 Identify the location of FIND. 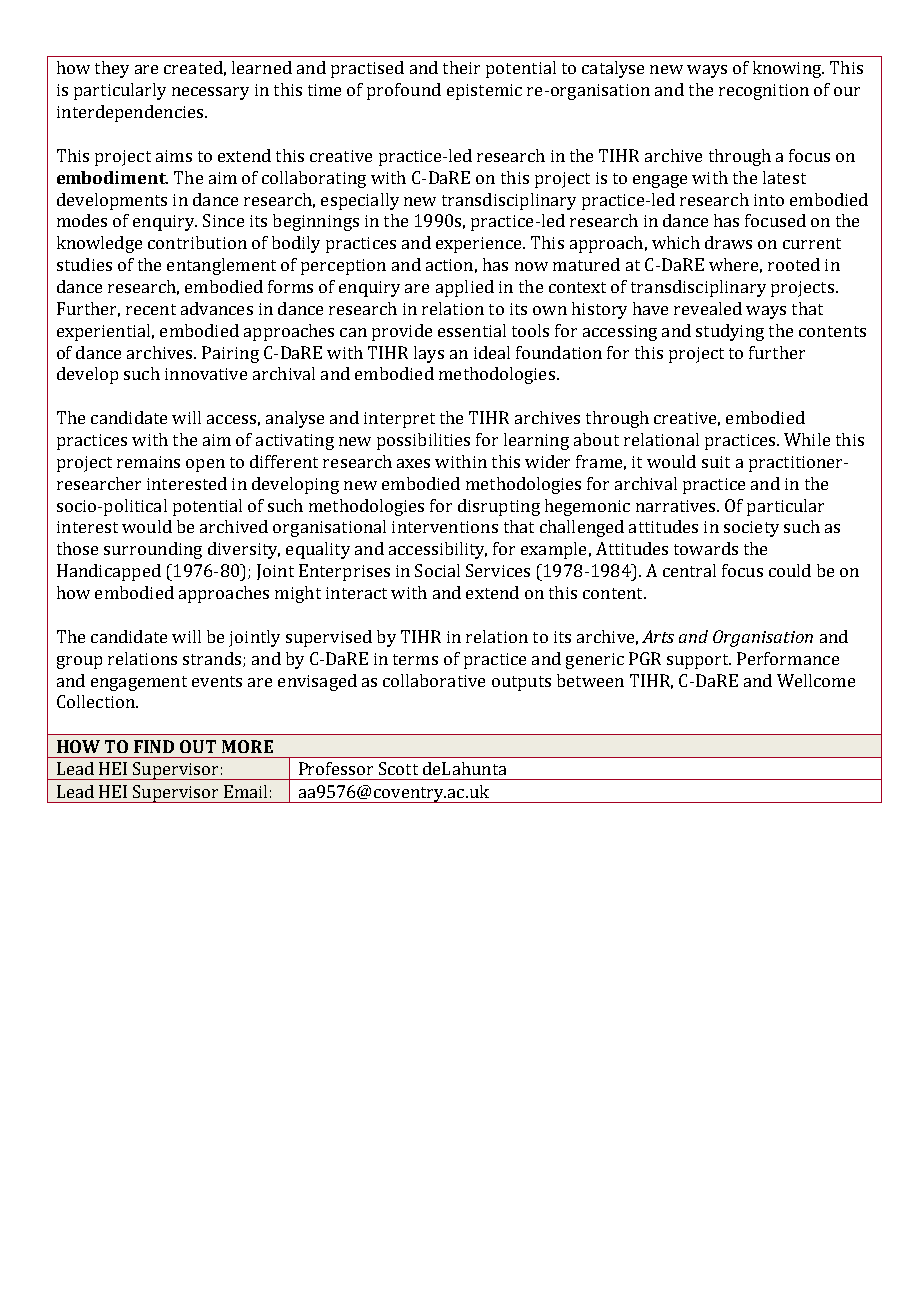
(154, 746).
